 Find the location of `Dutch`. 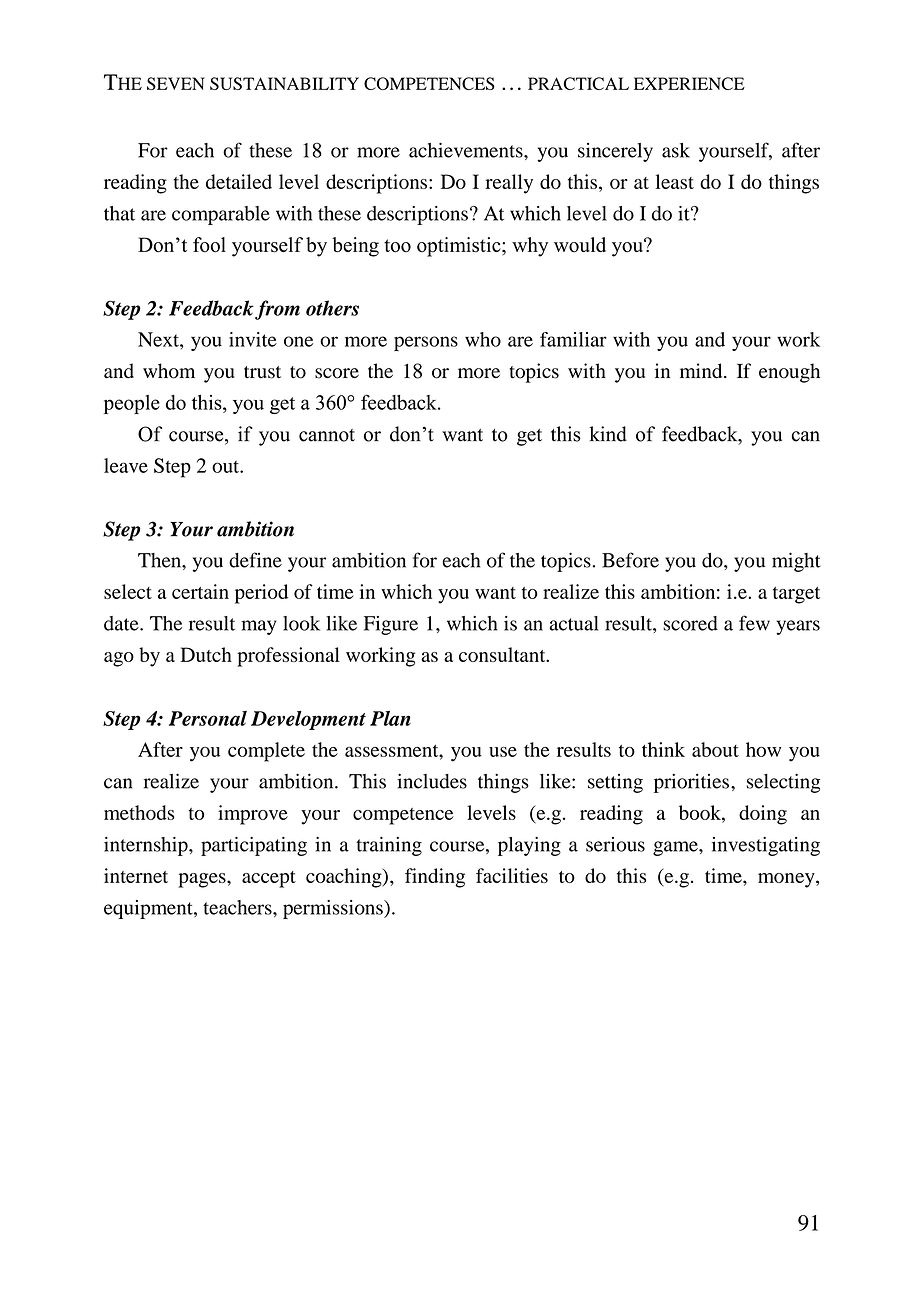

Dutch is located at coordinates (206, 654).
